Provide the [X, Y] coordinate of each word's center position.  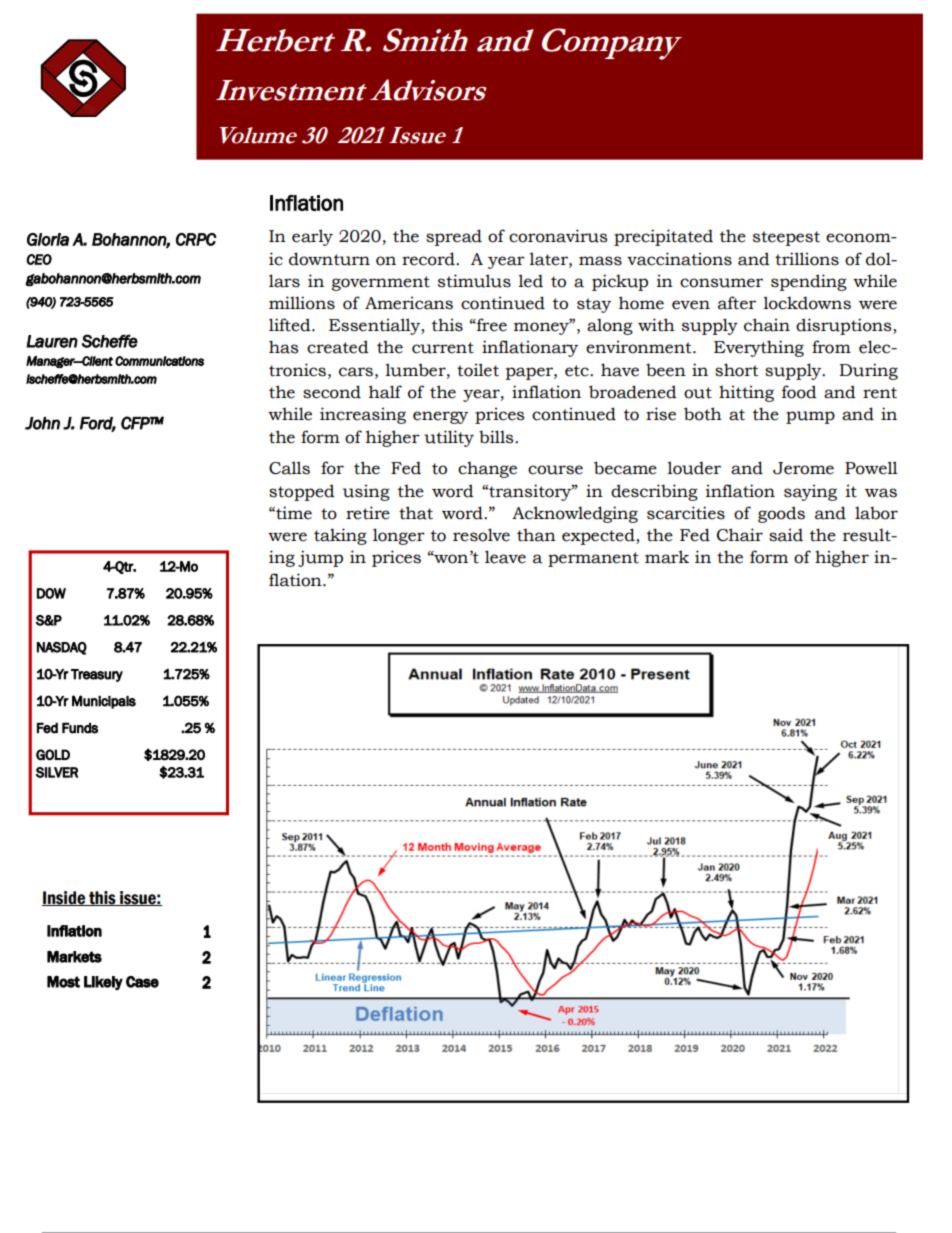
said [786, 535]
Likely [103, 983]
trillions [807, 259]
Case [142, 982]
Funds [80, 728]
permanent [593, 559]
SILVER [57, 772]
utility [449, 438]
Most [63, 981]
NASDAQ [62, 648]
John [42, 423]
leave [505, 557]
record [429, 259]
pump [810, 417]
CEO [39, 259]
